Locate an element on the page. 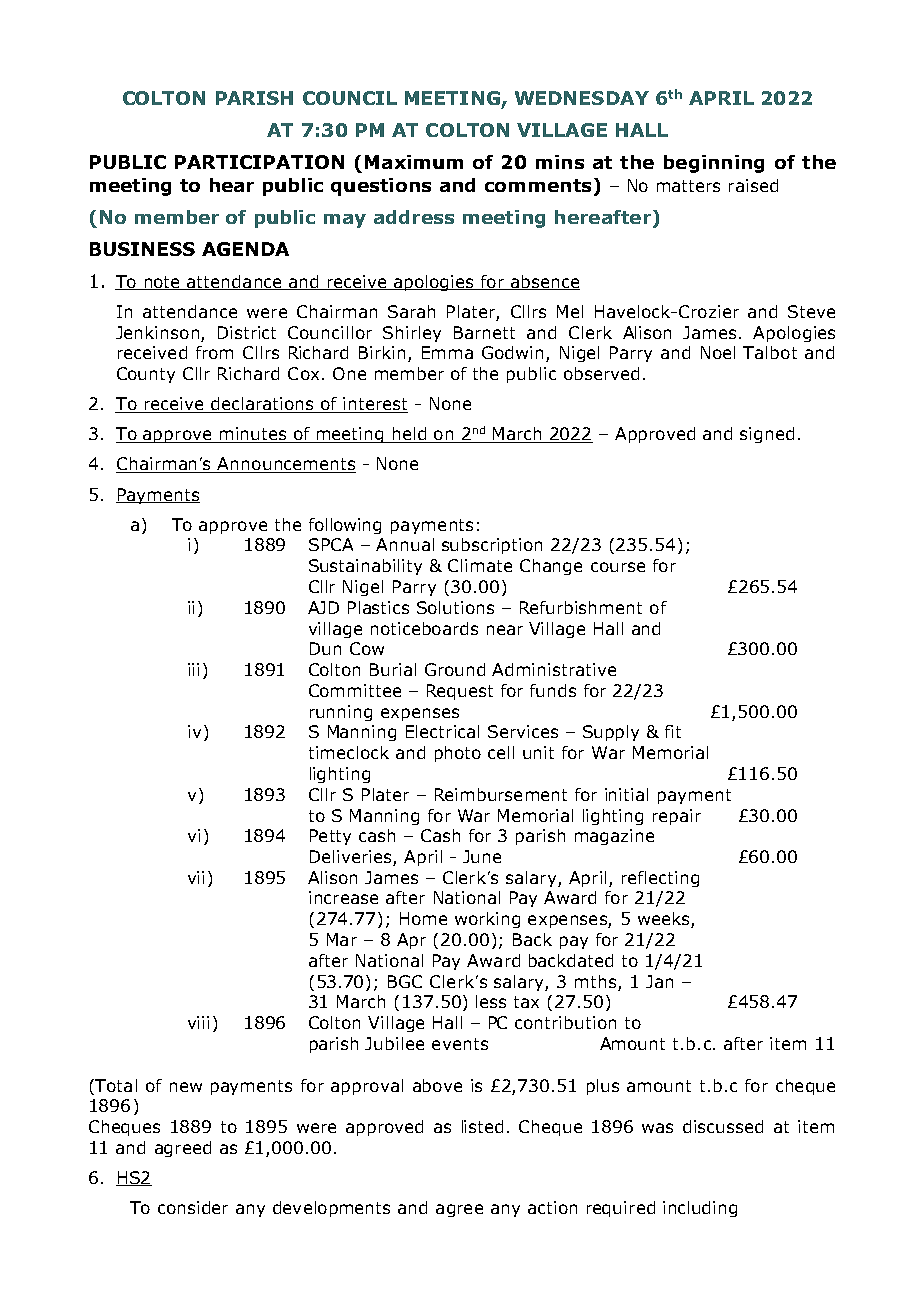 The width and height of the page is (924, 1308). Maximum is located at coordinates (414, 162).
